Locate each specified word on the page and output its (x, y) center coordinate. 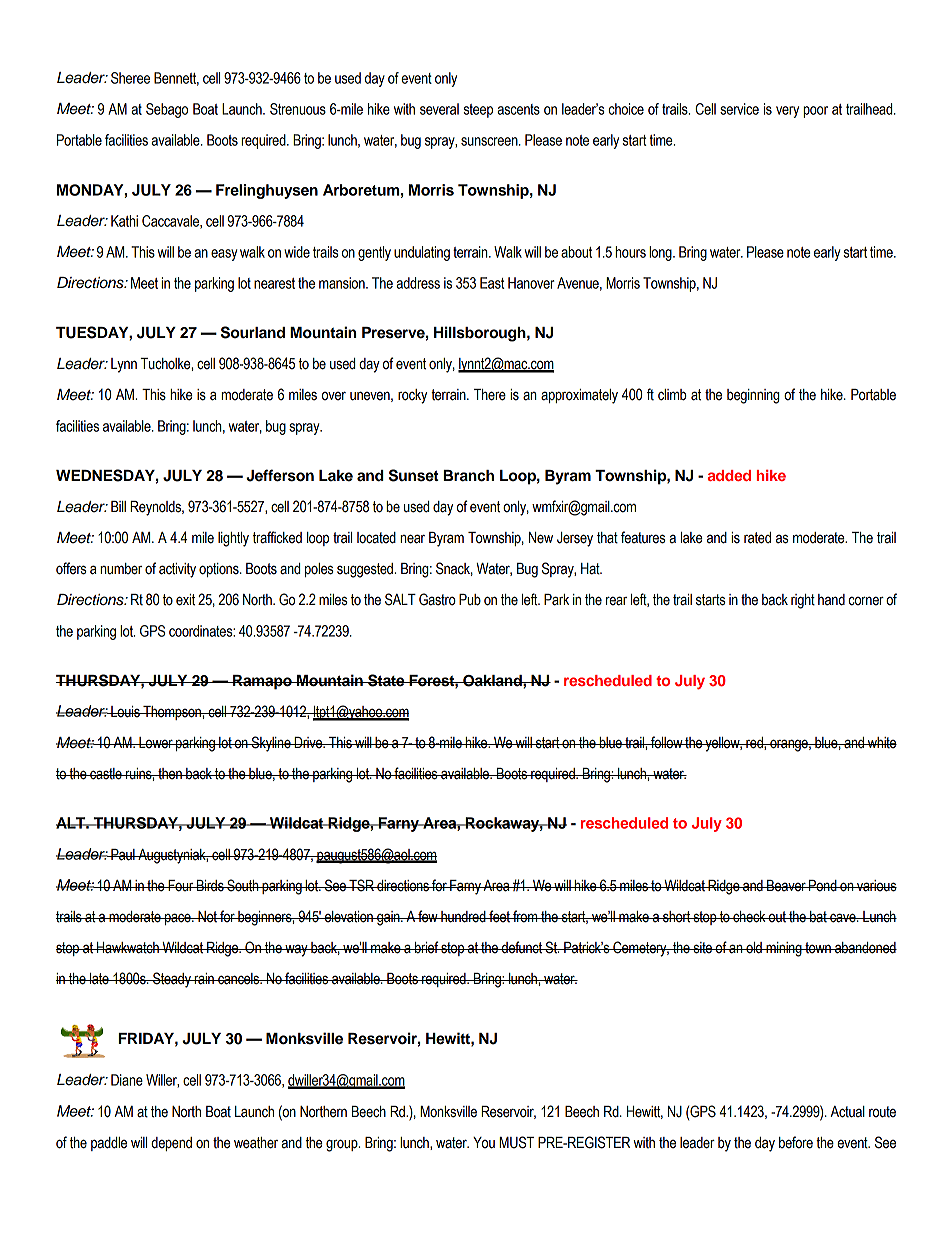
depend (171, 1144)
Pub (470, 600)
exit (185, 600)
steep (478, 111)
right (803, 601)
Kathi (124, 221)
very (787, 112)
